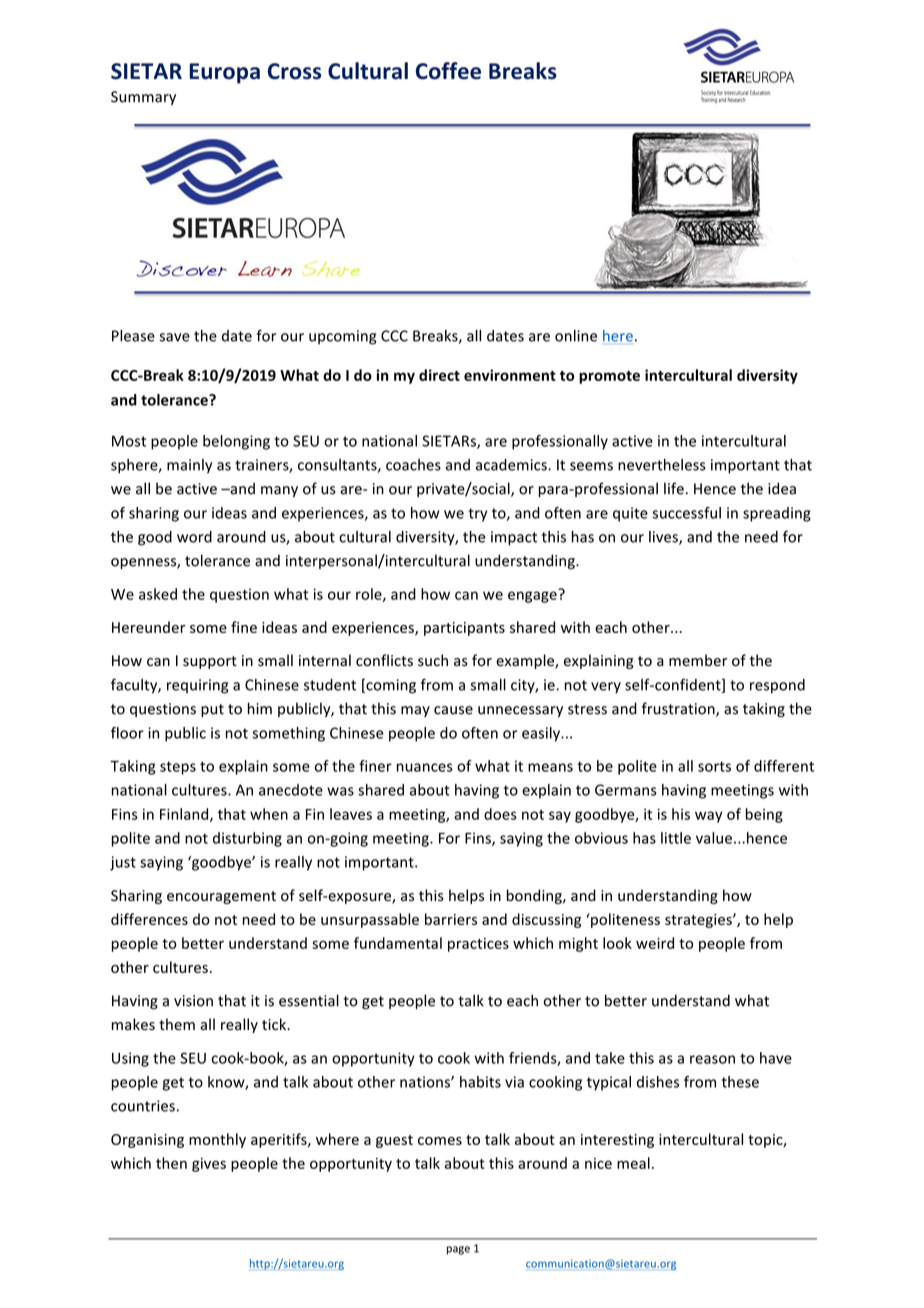  Describe the element at coordinates (224, 73) in the document. I see `Europa` at that location.
